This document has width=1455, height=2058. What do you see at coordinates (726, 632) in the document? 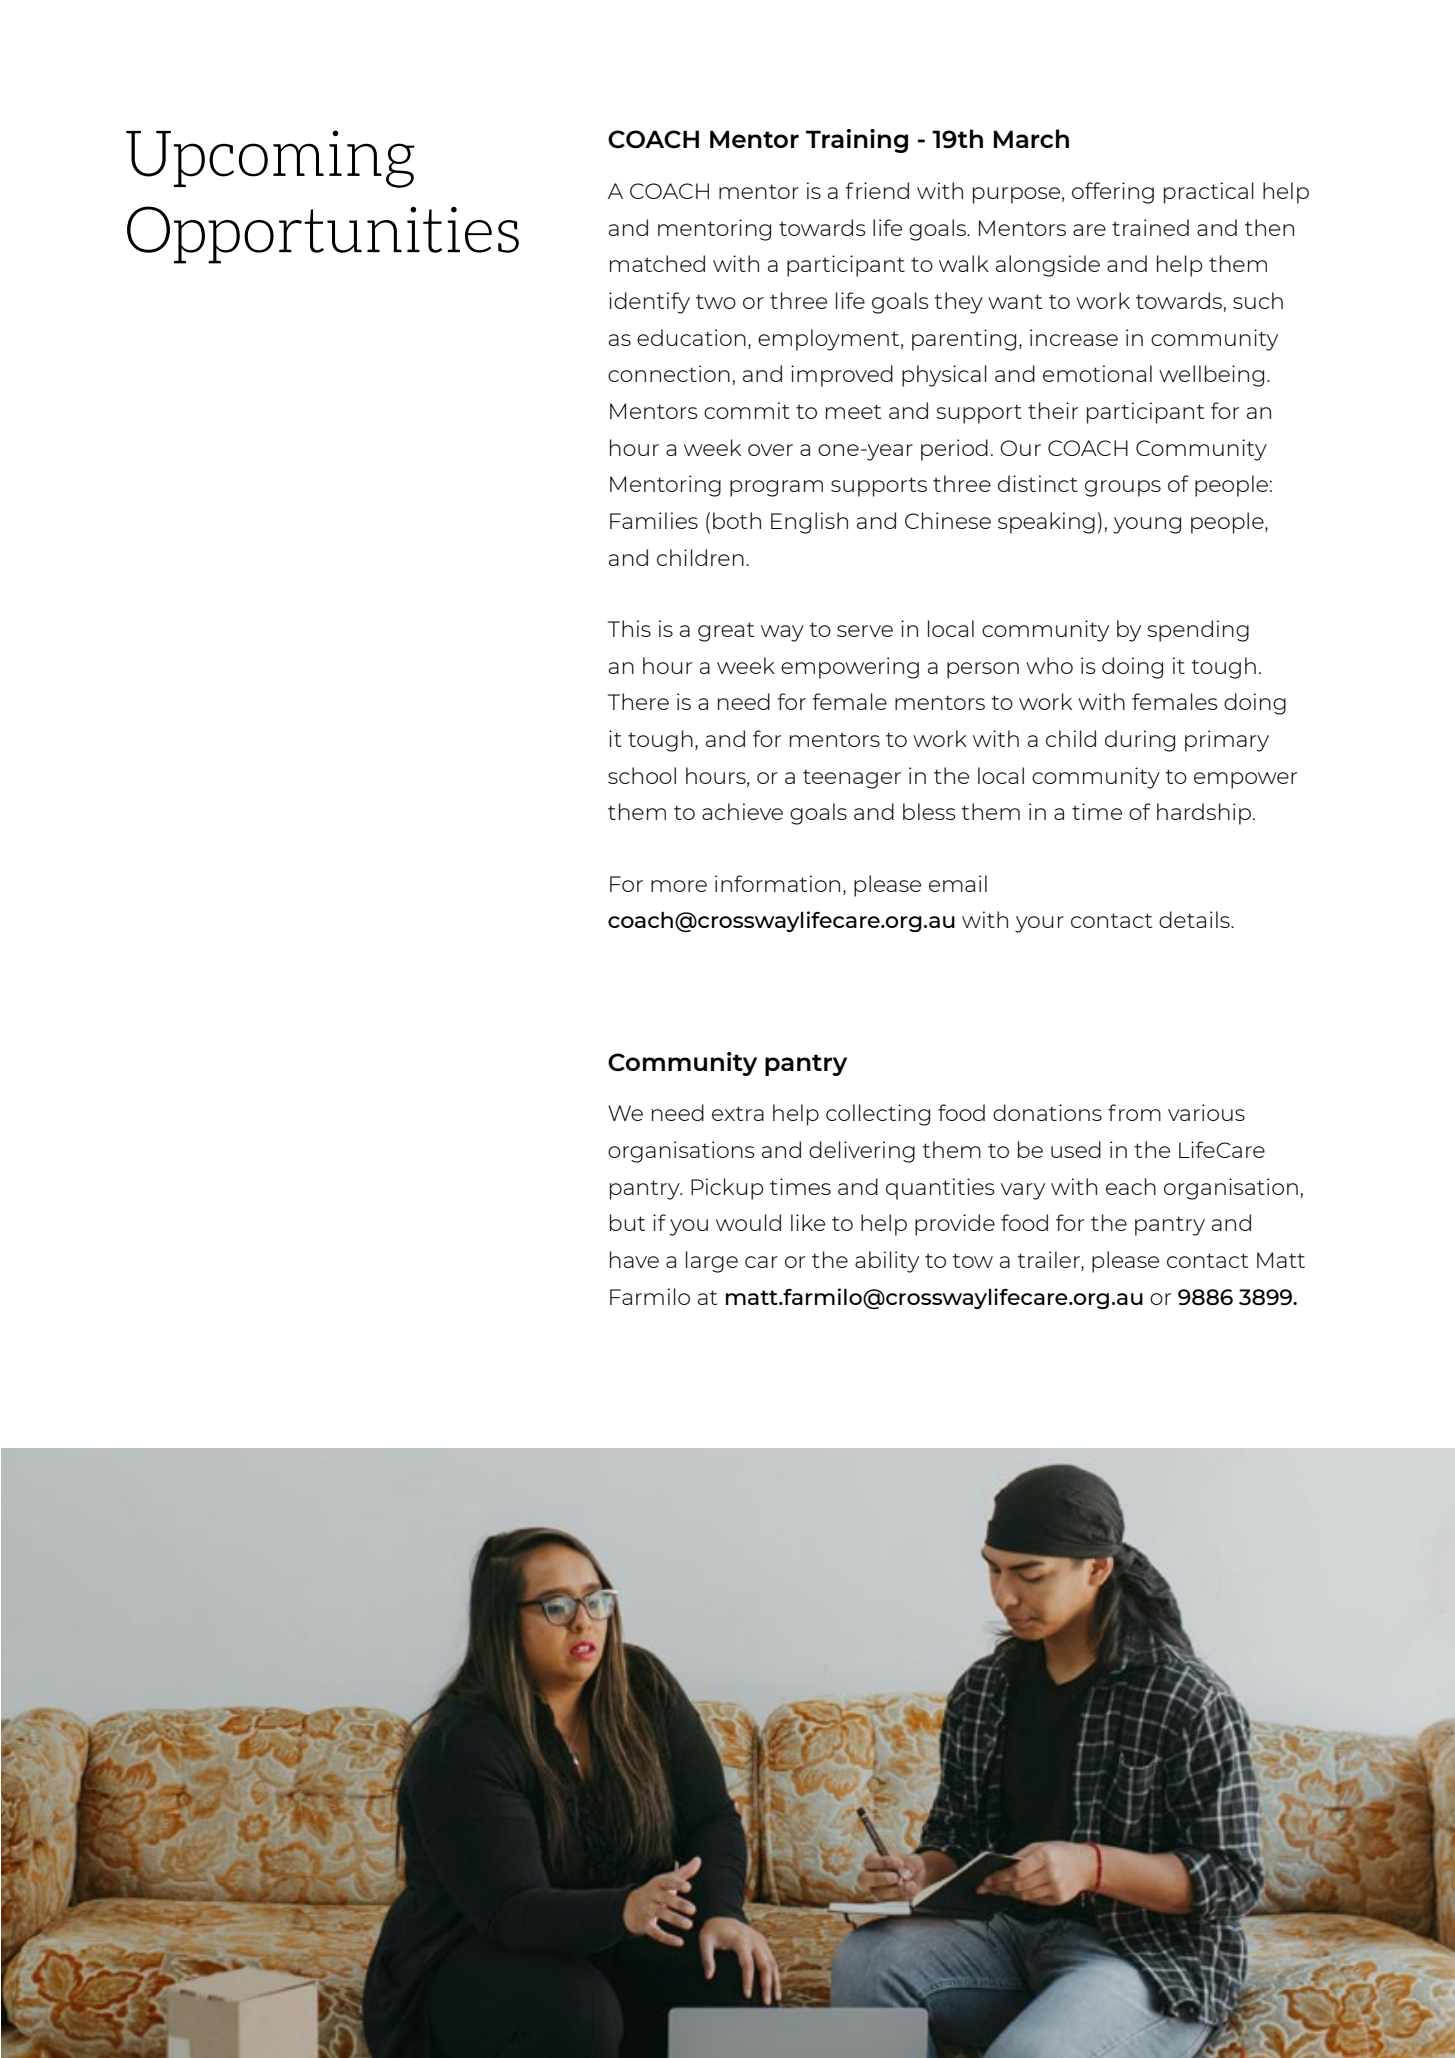
I see `great` at bounding box center [726, 632].
